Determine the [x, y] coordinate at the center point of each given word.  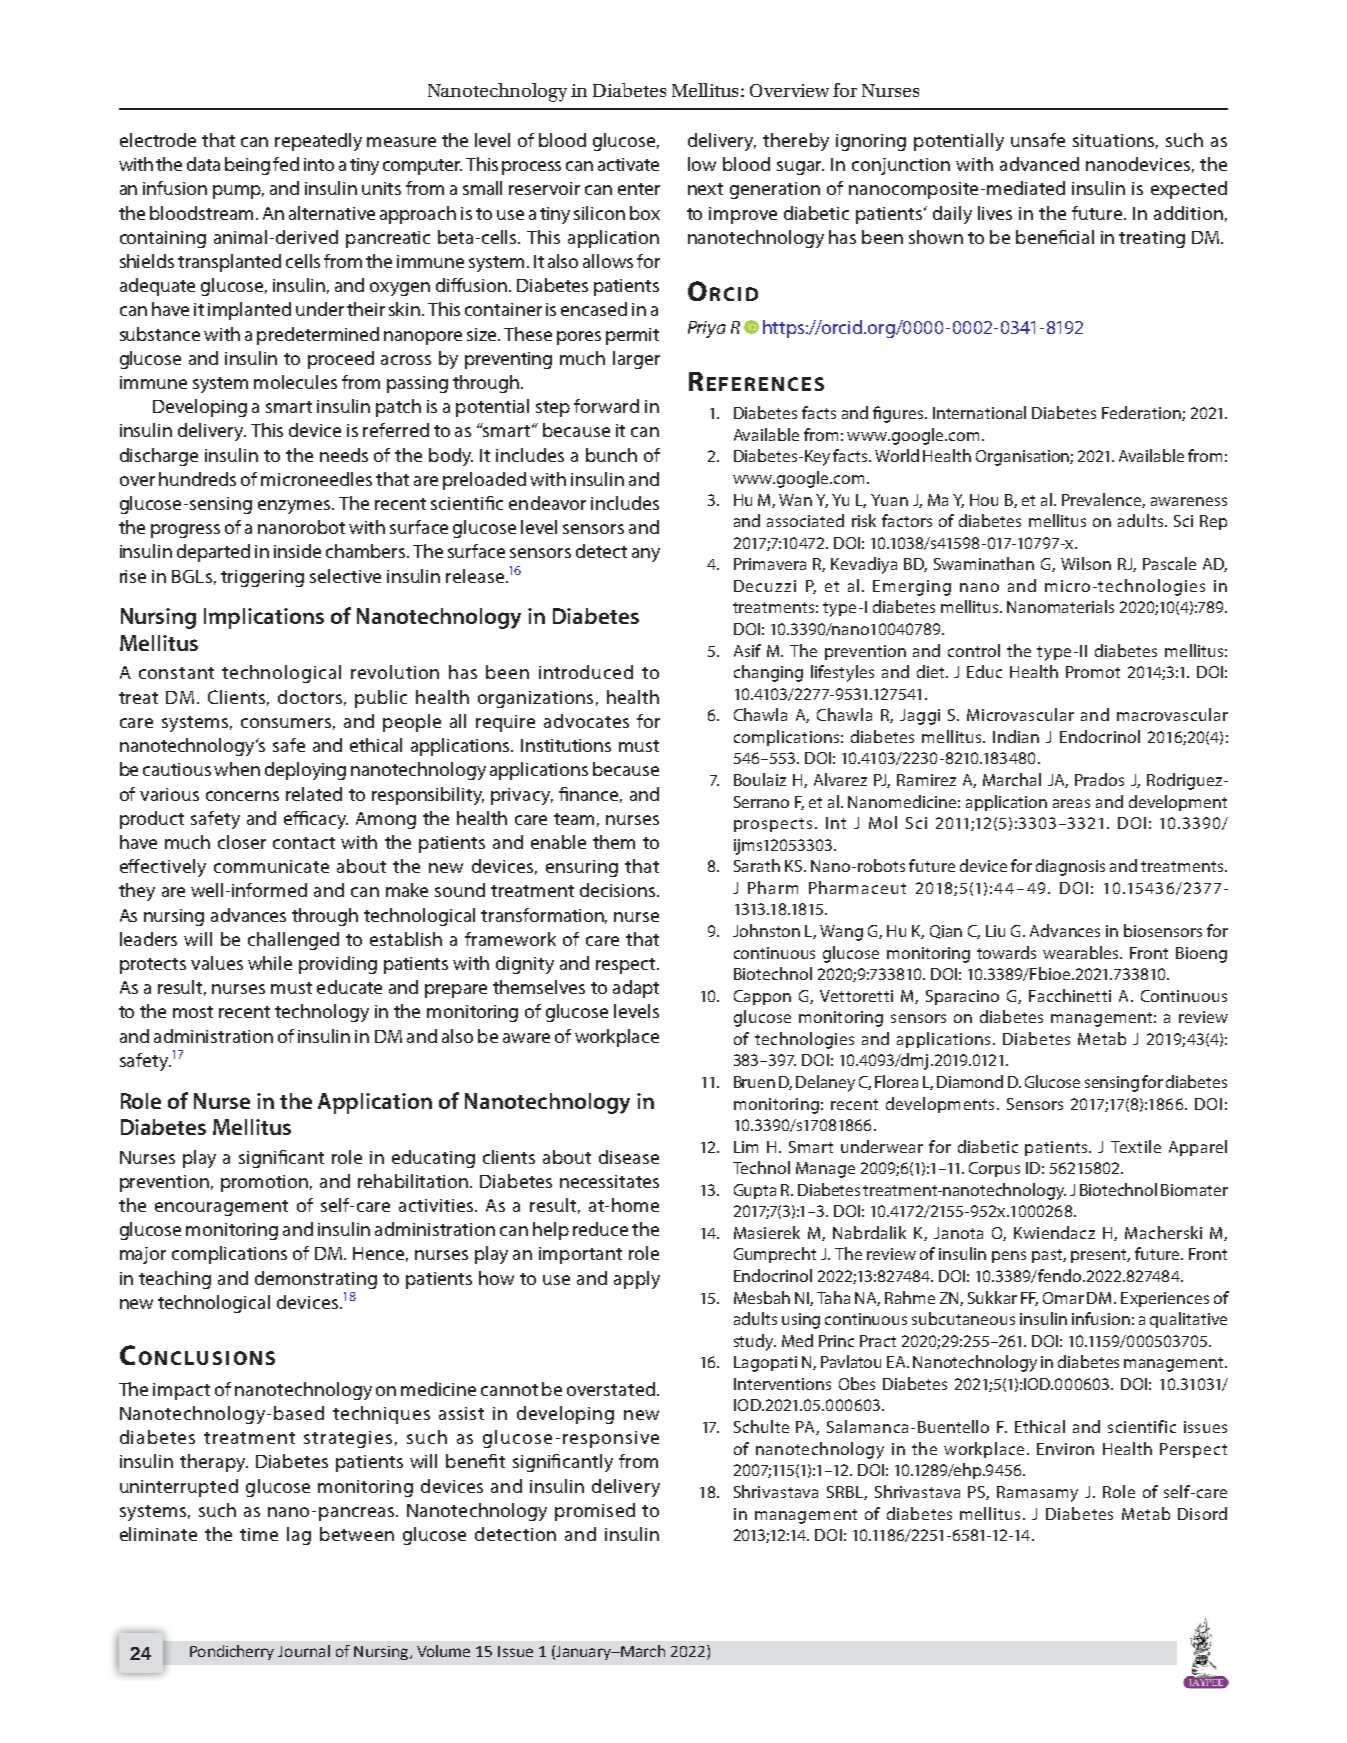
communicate [271, 866]
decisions [619, 890]
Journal [304, 1651]
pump [238, 192]
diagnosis [1070, 867]
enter [639, 189]
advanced [1039, 164]
